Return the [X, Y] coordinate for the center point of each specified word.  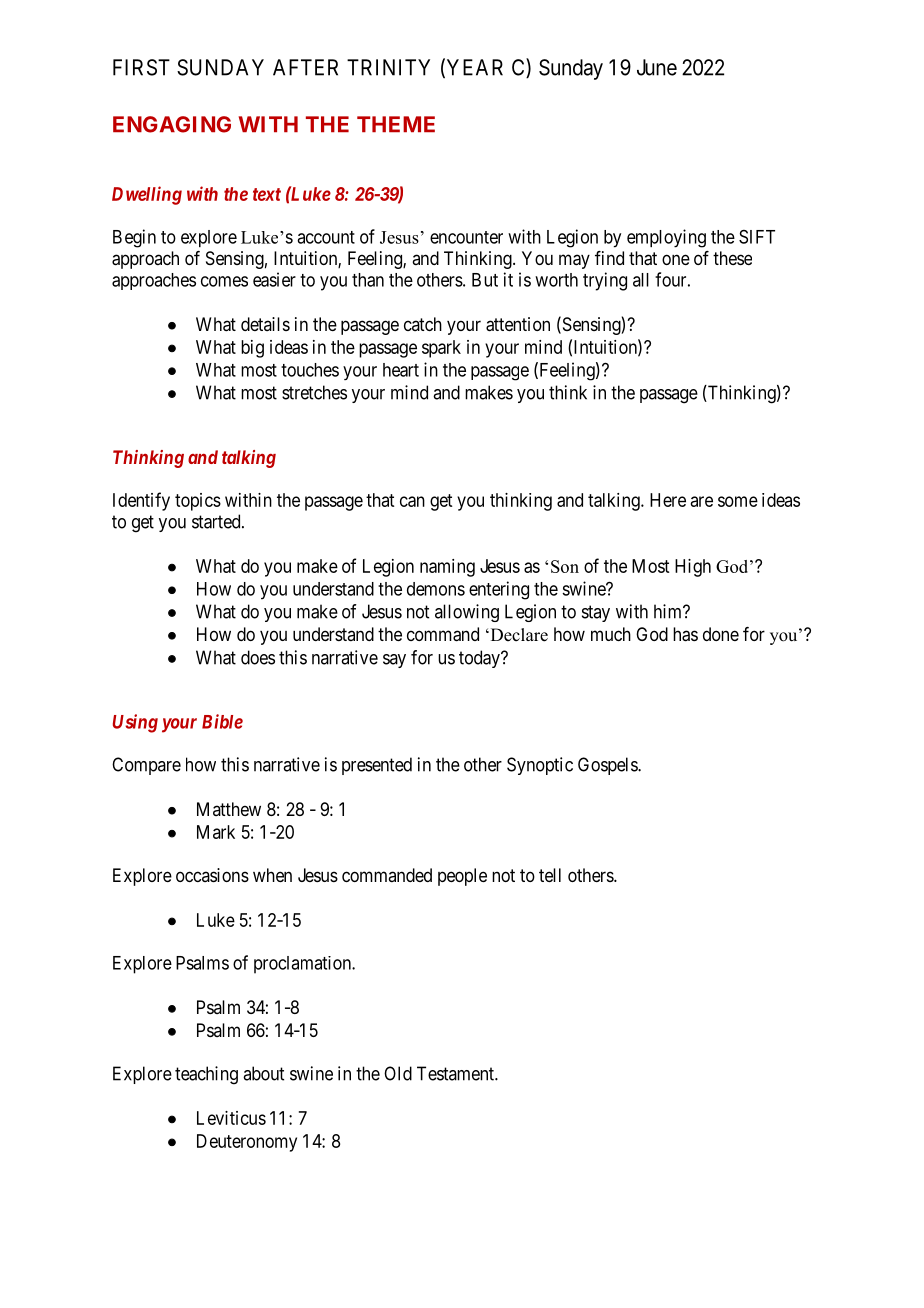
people [462, 877]
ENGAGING [172, 124]
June [657, 67]
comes [224, 281]
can [412, 501]
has [685, 634]
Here [668, 500]
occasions [212, 875]
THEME [396, 124]
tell [550, 875]
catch [423, 324]
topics [198, 502]
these [732, 258]
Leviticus [231, 1118]
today [480, 659]
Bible [222, 721]
